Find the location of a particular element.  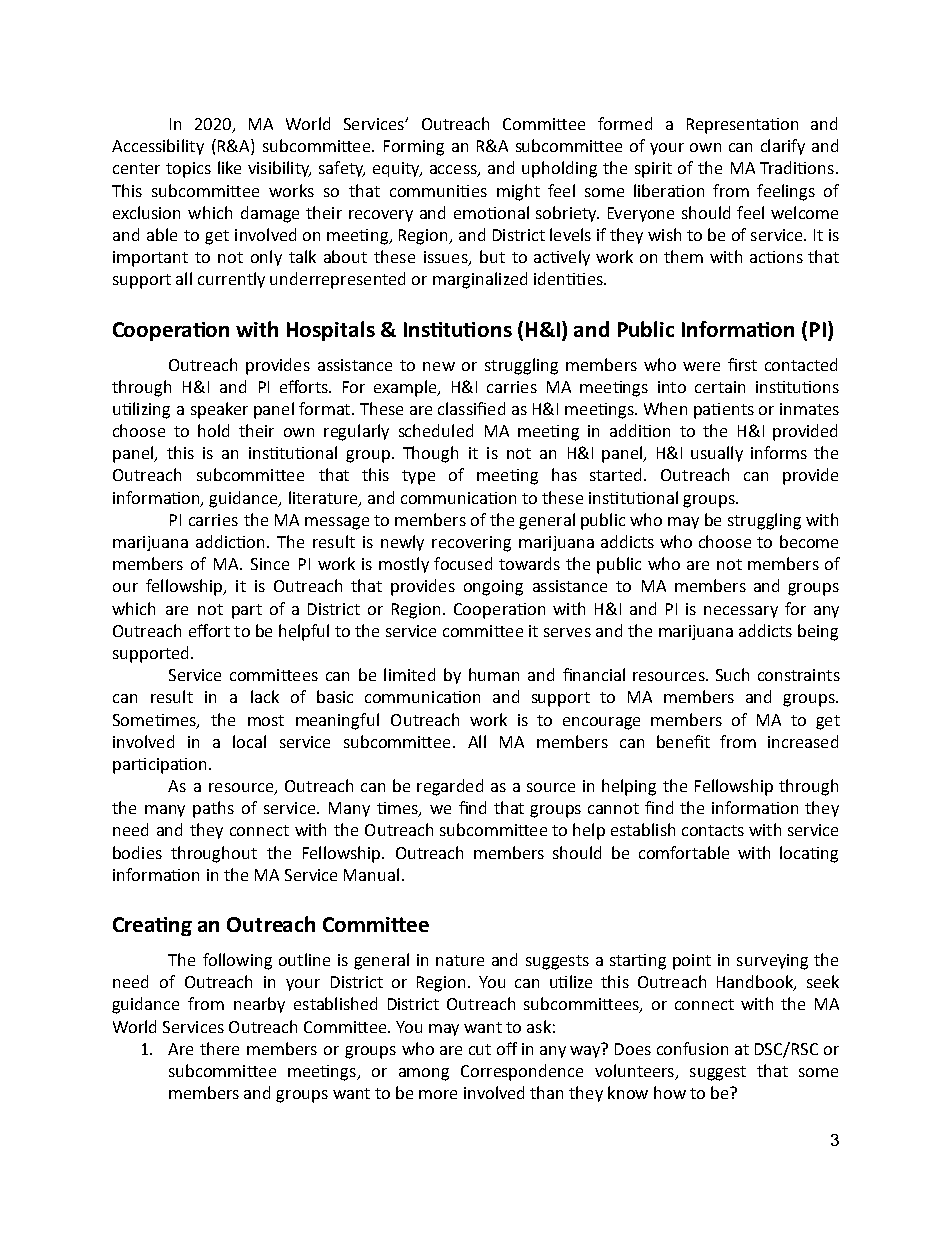

there is located at coordinates (219, 1048).
